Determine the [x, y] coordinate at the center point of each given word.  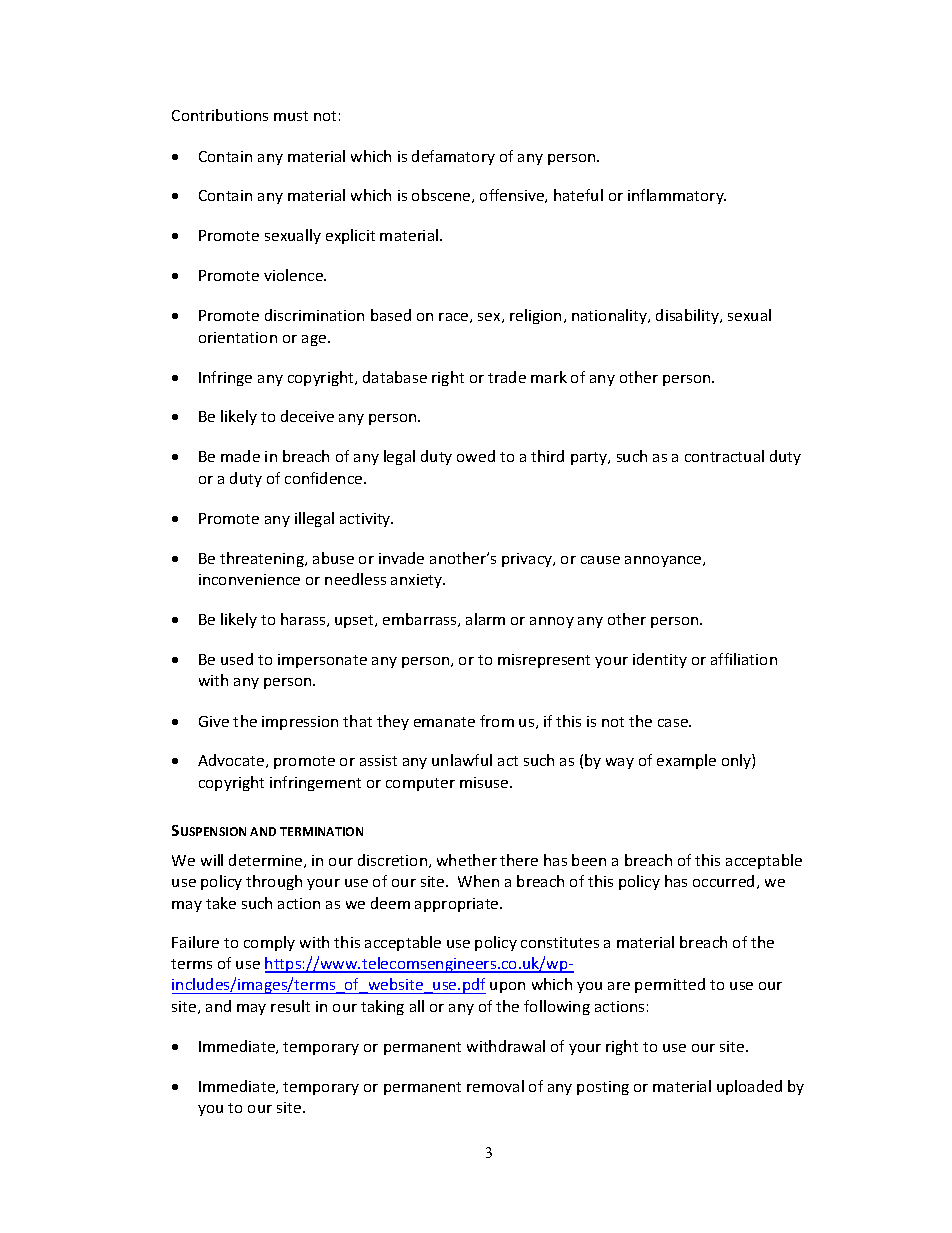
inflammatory [677, 196]
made [240, 456]
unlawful [462, 760]
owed [476, 456]
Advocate [232, 761]
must [291, 116]
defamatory [453, 157]
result [290, 1006]
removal [495, 1086]
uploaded [749, 1087]
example [686, 761]
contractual [724, 456]
